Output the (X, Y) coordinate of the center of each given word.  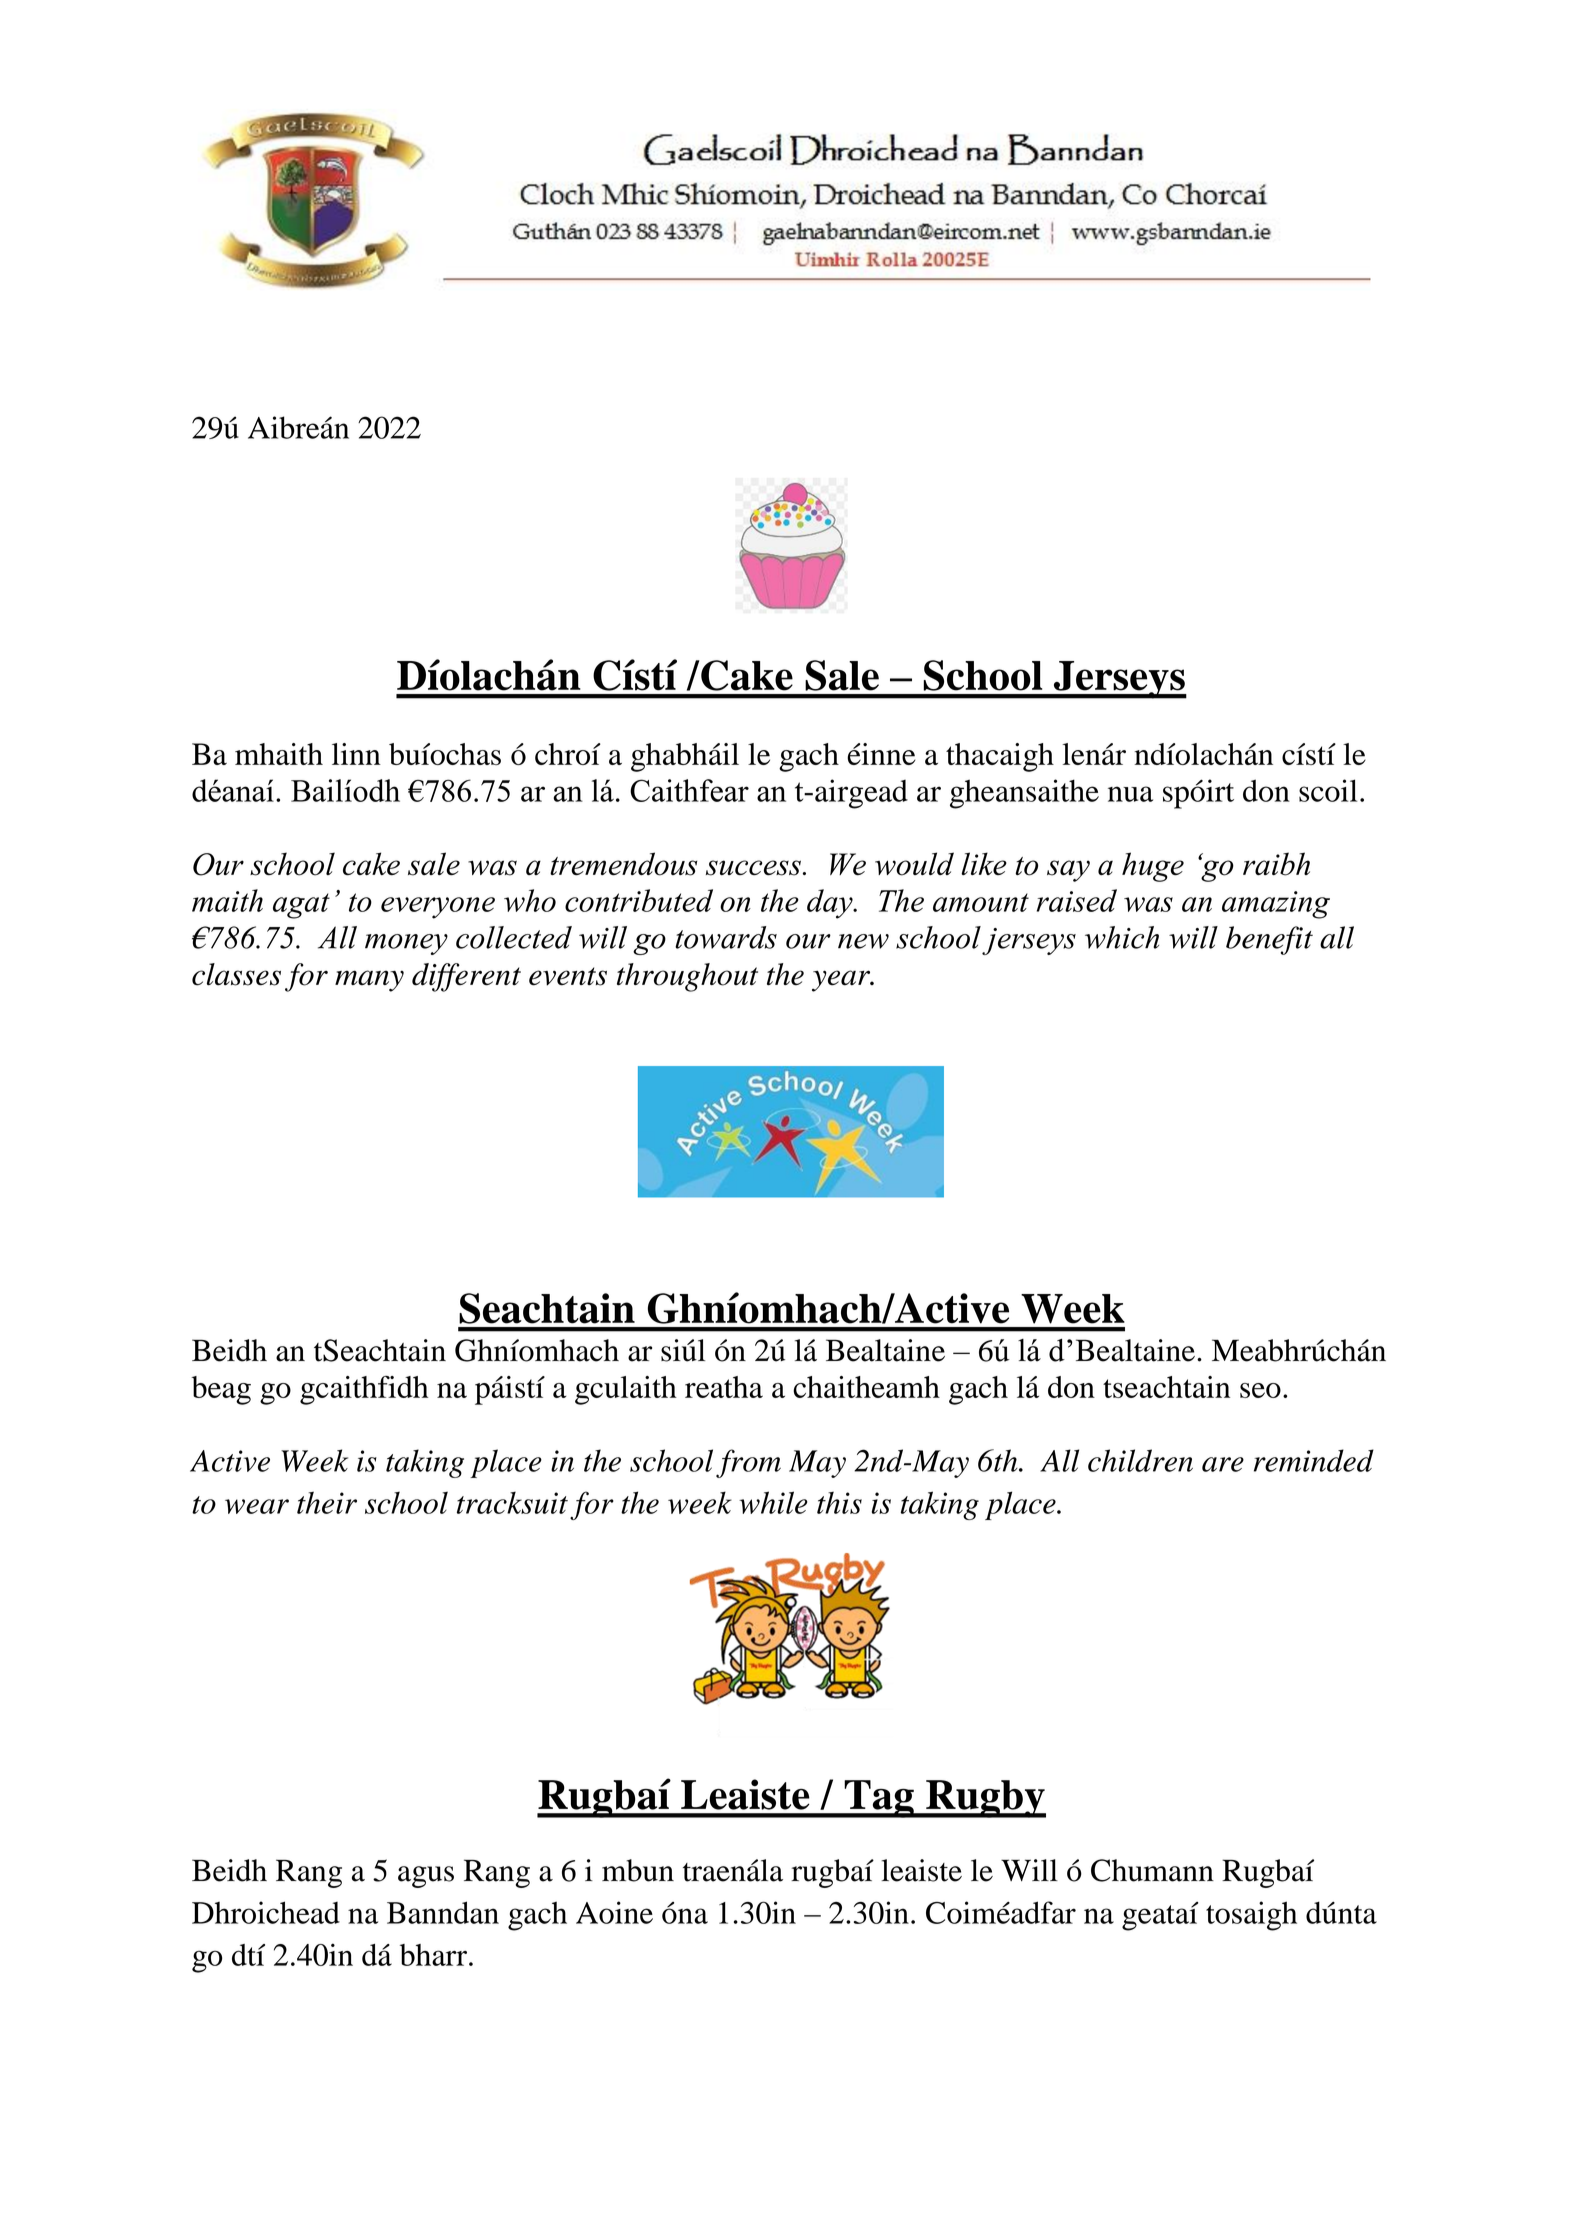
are (1223, 1464)
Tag (879, 1799)
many (369, 981)
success (753, 868)
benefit (1269, 940)
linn (356, 754)
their (327, 1502)
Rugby (985, 1799)
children (1140, 1460)
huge (1153, 867)
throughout (687, 977)
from (748, 1463)
